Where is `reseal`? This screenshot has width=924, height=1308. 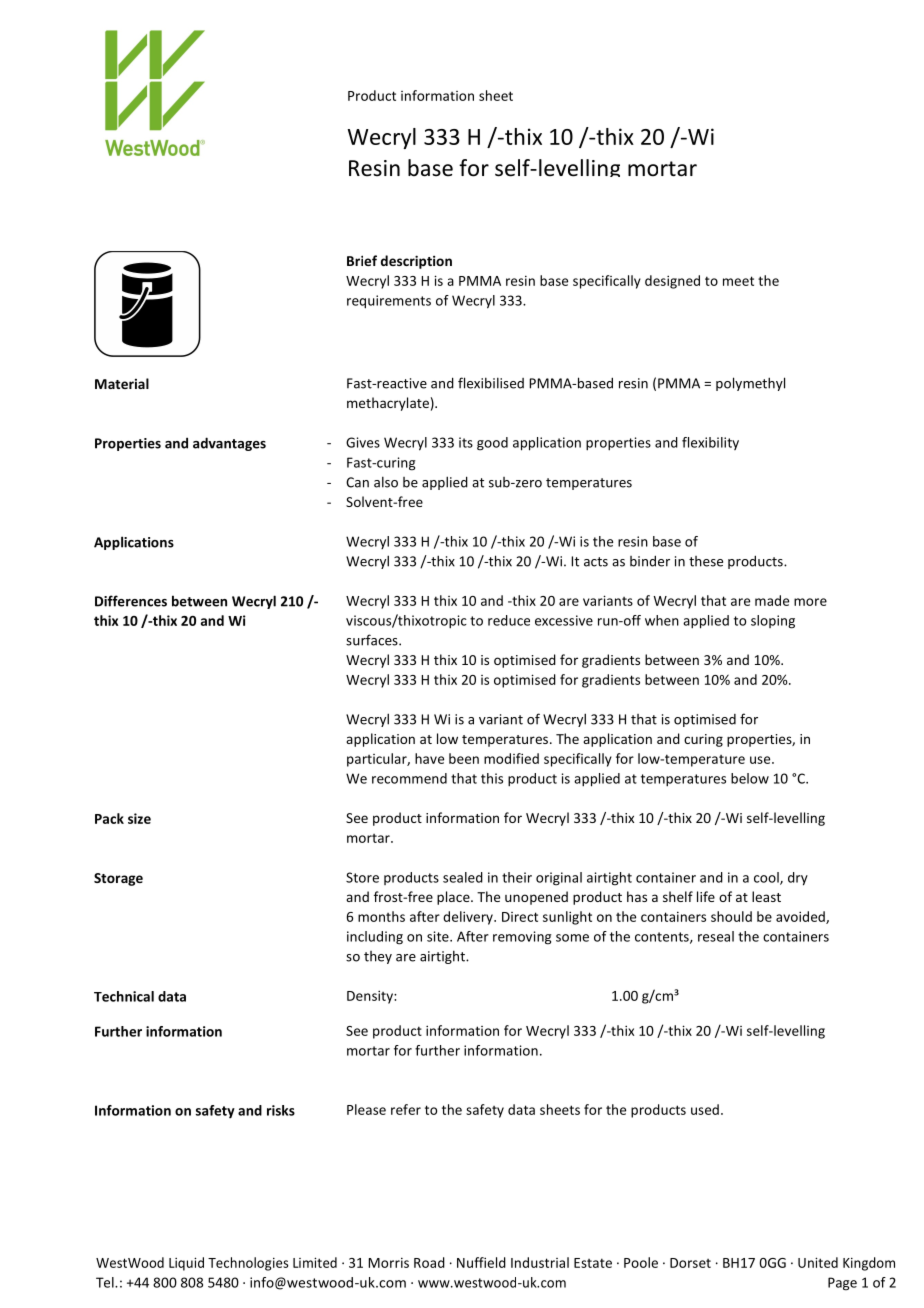 reseal is located at coordinates (716, 936).
